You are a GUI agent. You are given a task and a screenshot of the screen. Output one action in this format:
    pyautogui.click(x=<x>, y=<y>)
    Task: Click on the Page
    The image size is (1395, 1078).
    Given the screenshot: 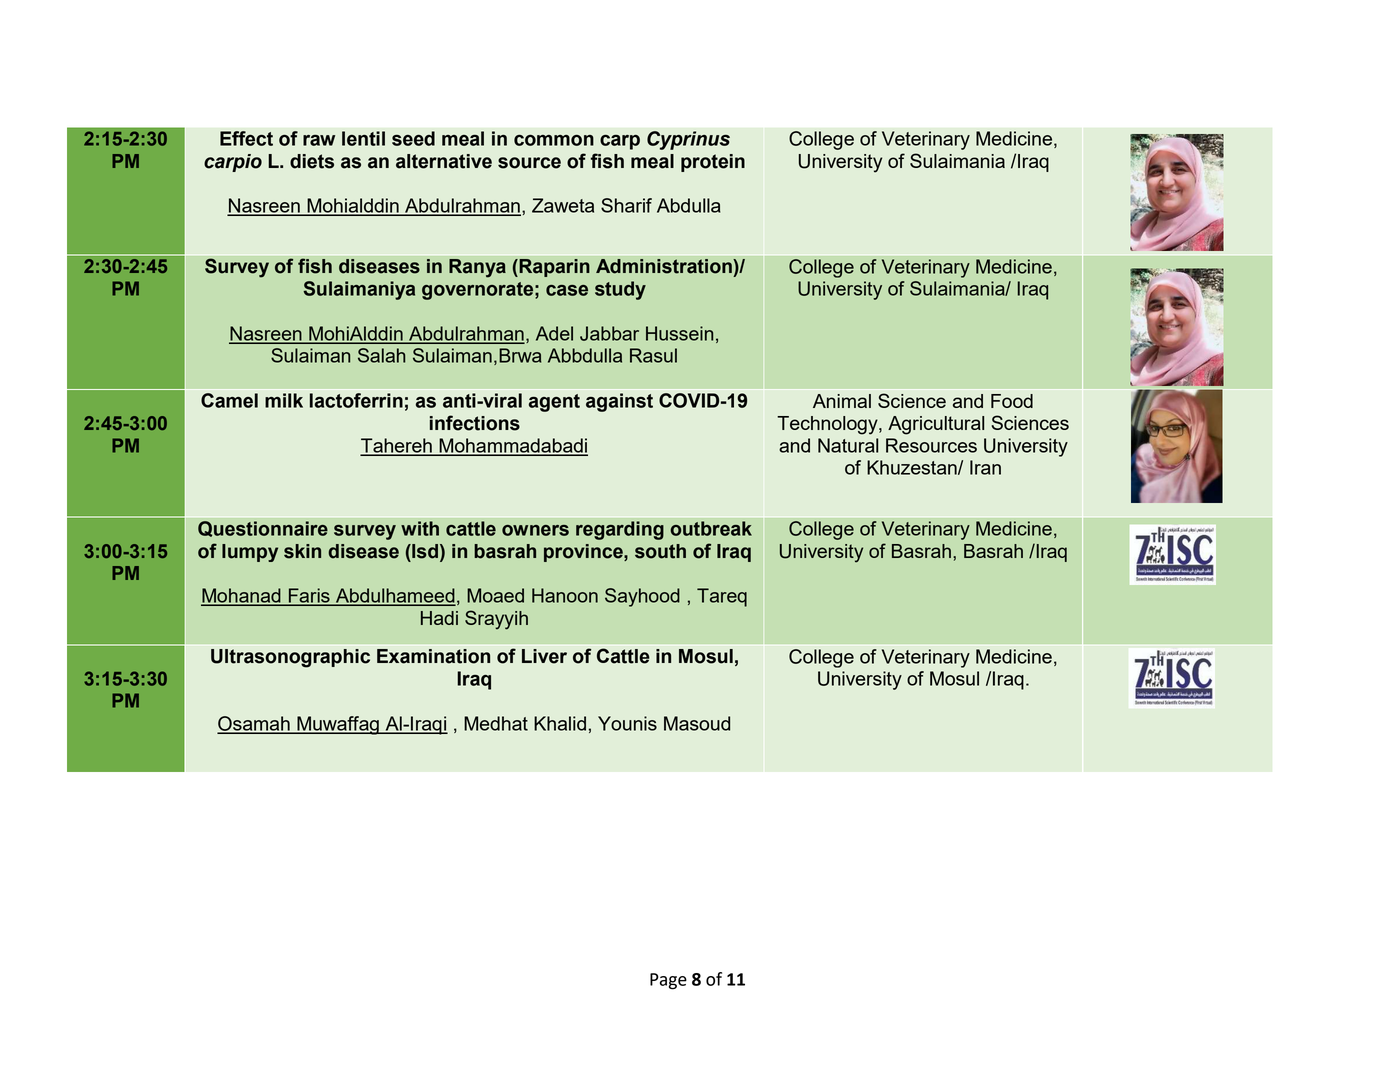 What is the action you would take?
    pyautogui.click(x=668, y=981)
